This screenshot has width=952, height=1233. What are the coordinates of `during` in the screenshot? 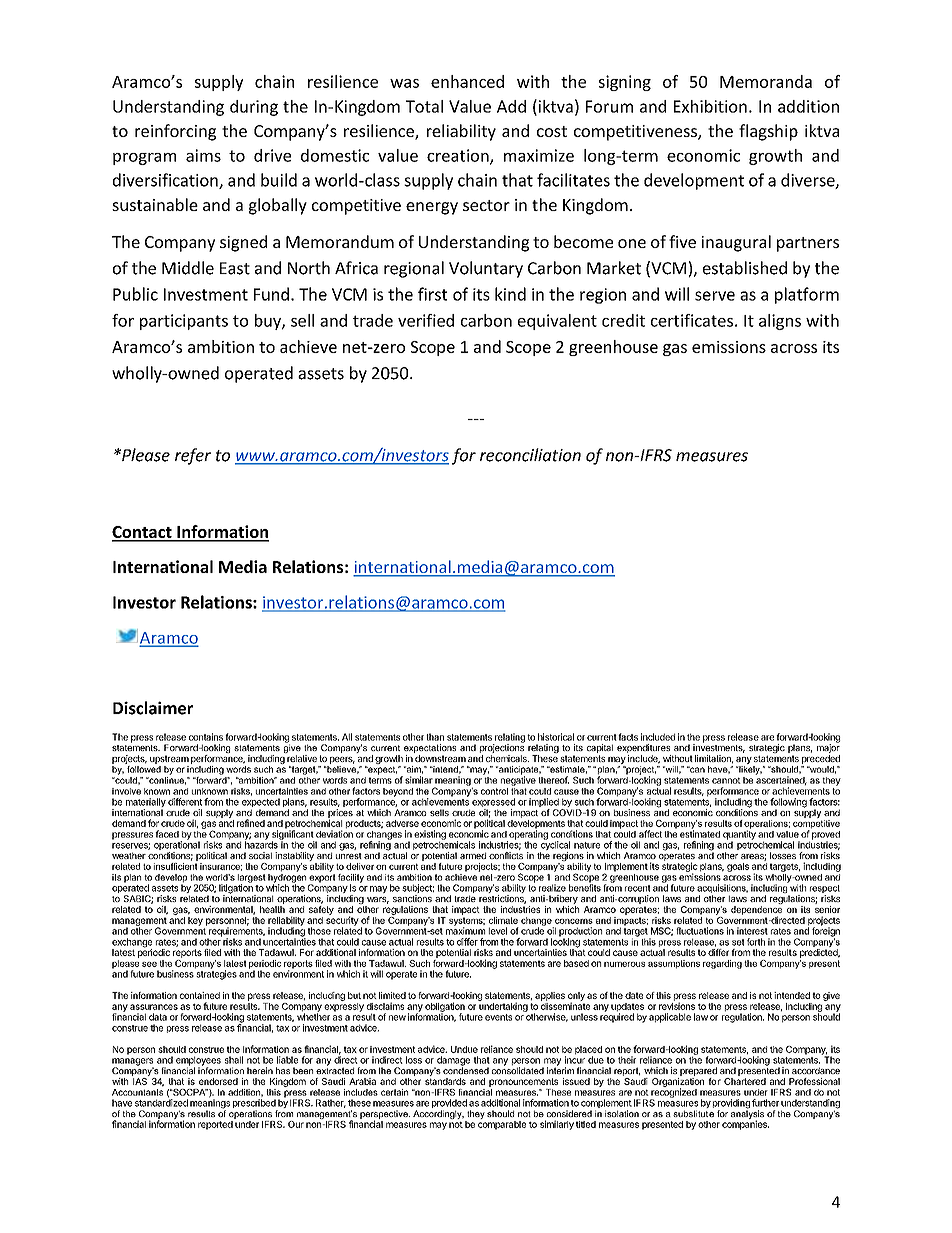 It's located at (254, 108).
